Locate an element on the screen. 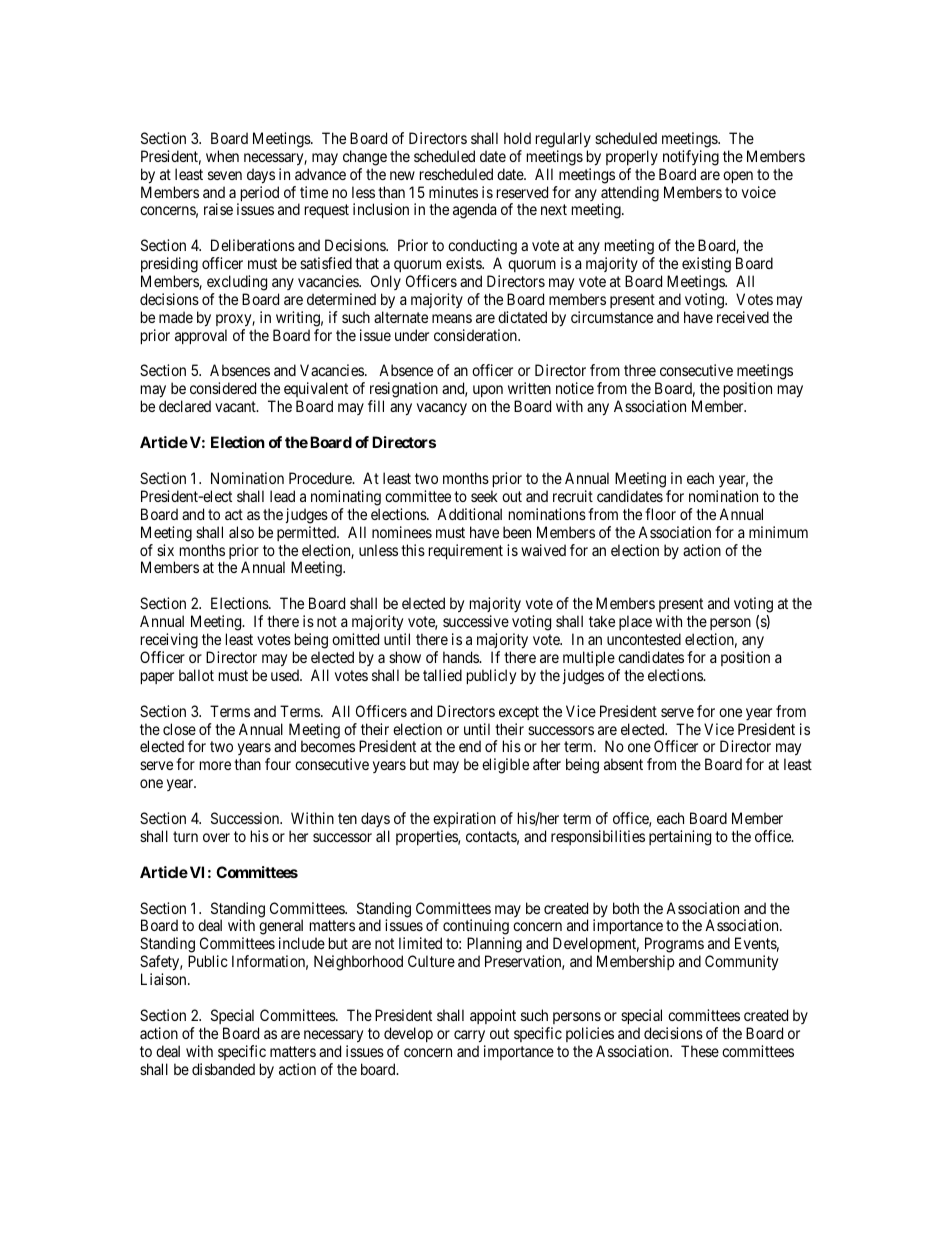 The height and width of the screenshot is (1233, 952). received is located at coordinates (743, 317).
